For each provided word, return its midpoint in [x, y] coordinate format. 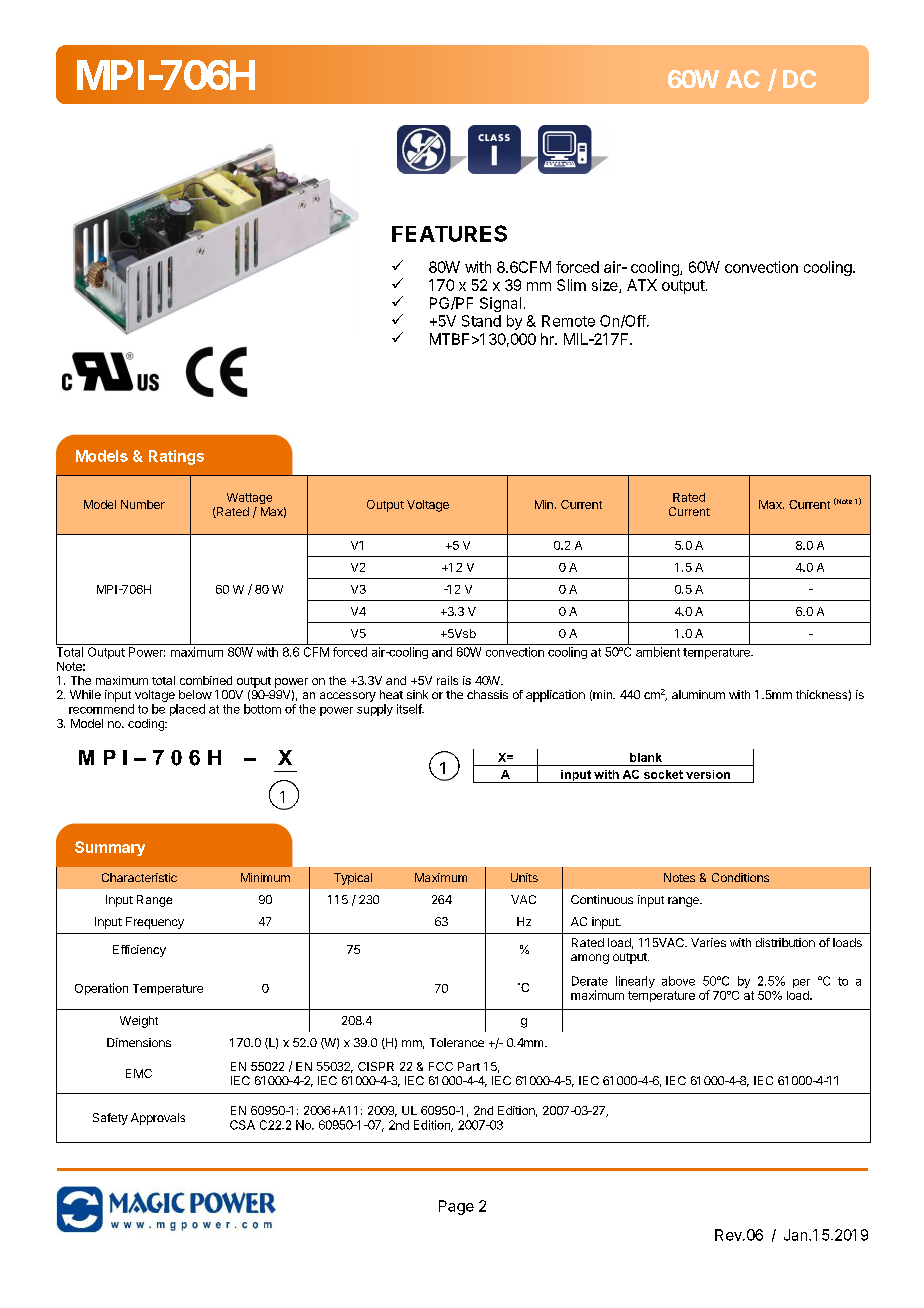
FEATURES [449, 233]
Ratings [176, 457]
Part [469, 1066]
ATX [642, 285]
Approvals [158, 1119]
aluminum [698, 694]
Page [456, 1207]
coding [147, 725]
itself [410, 709]
